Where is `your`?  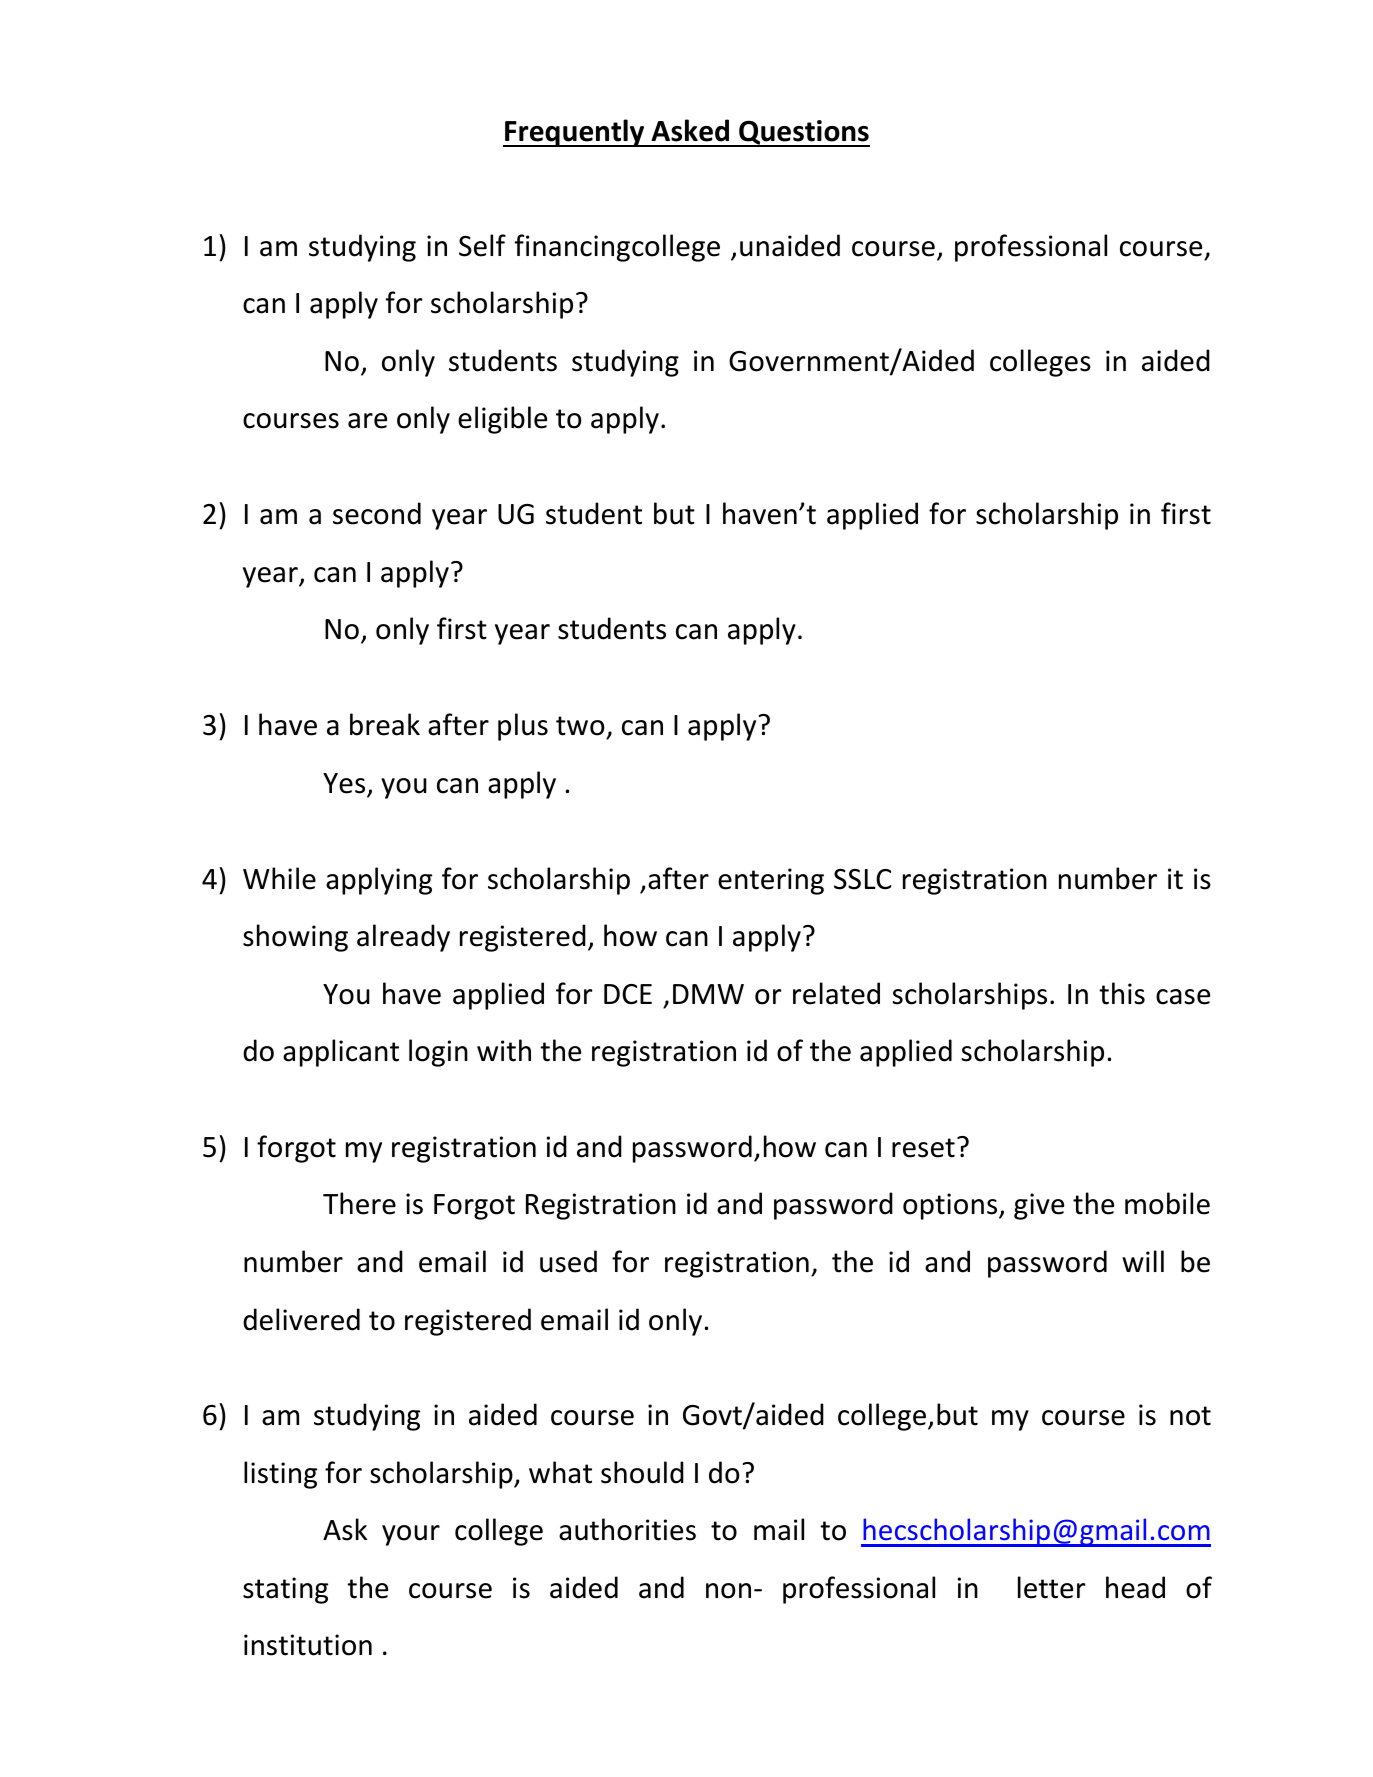
your is located at coordinates (411, 1535).
